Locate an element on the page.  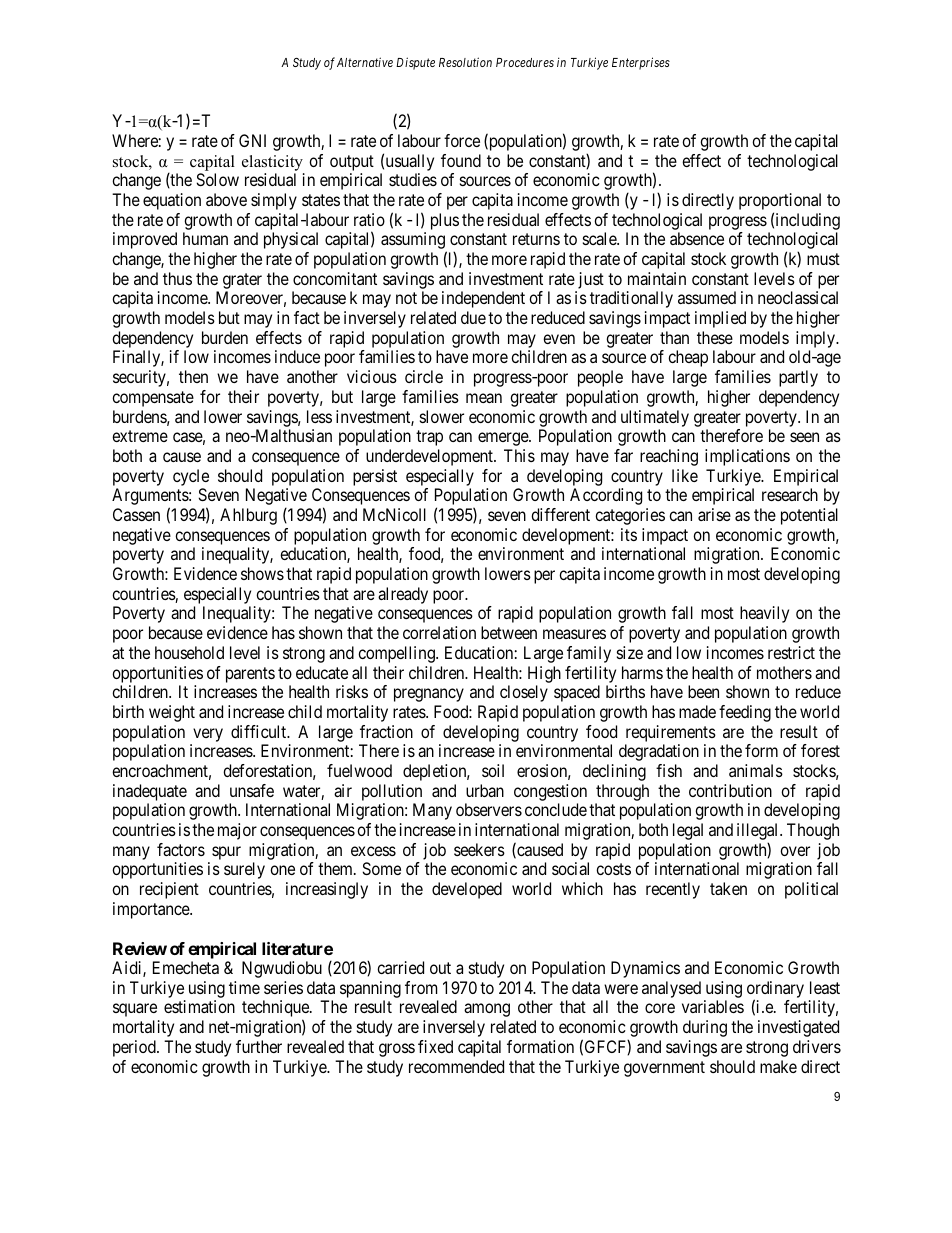
due is located at coordinates (473, 317).
